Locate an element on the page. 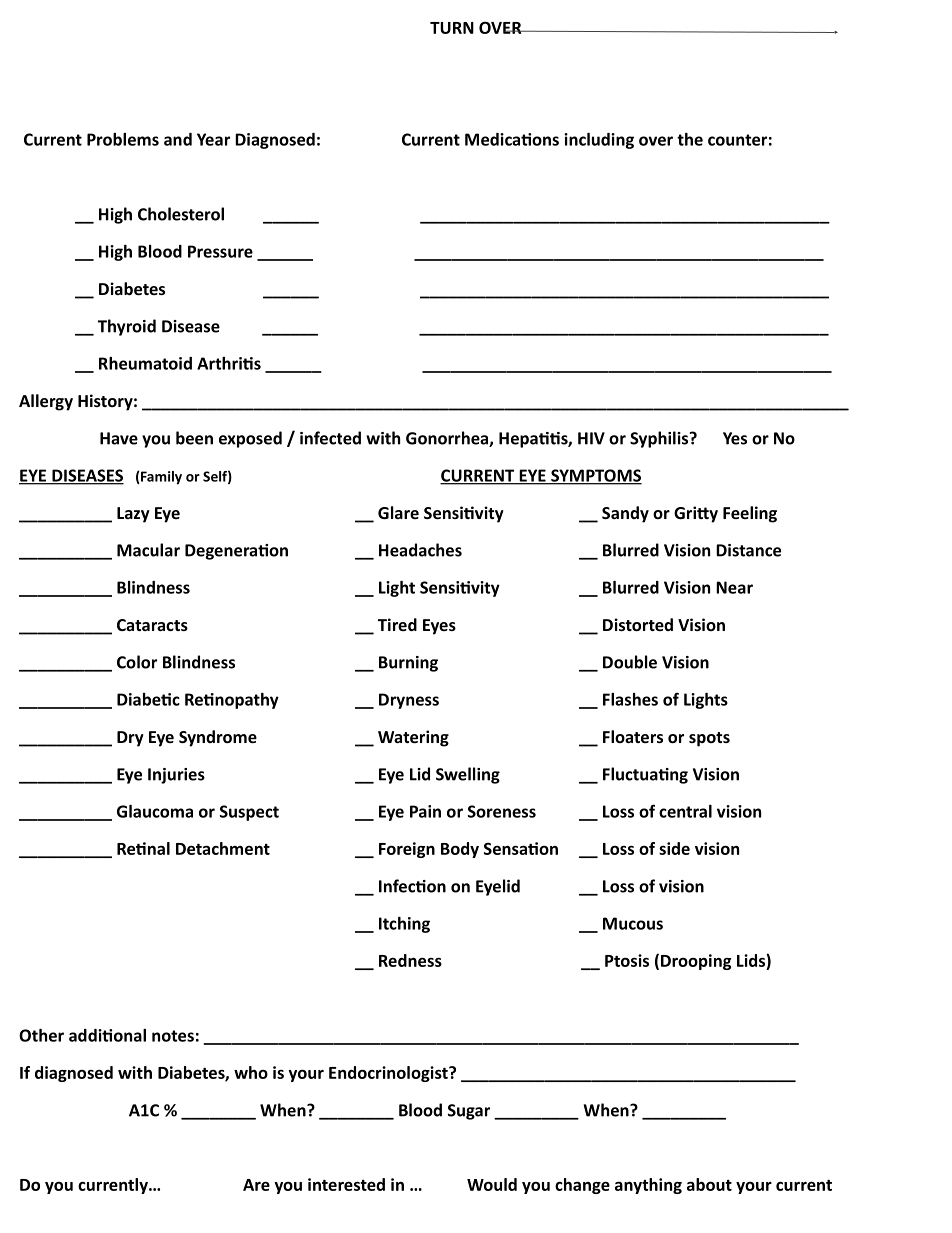  Thyroid is located at coordinates (127, 327).
